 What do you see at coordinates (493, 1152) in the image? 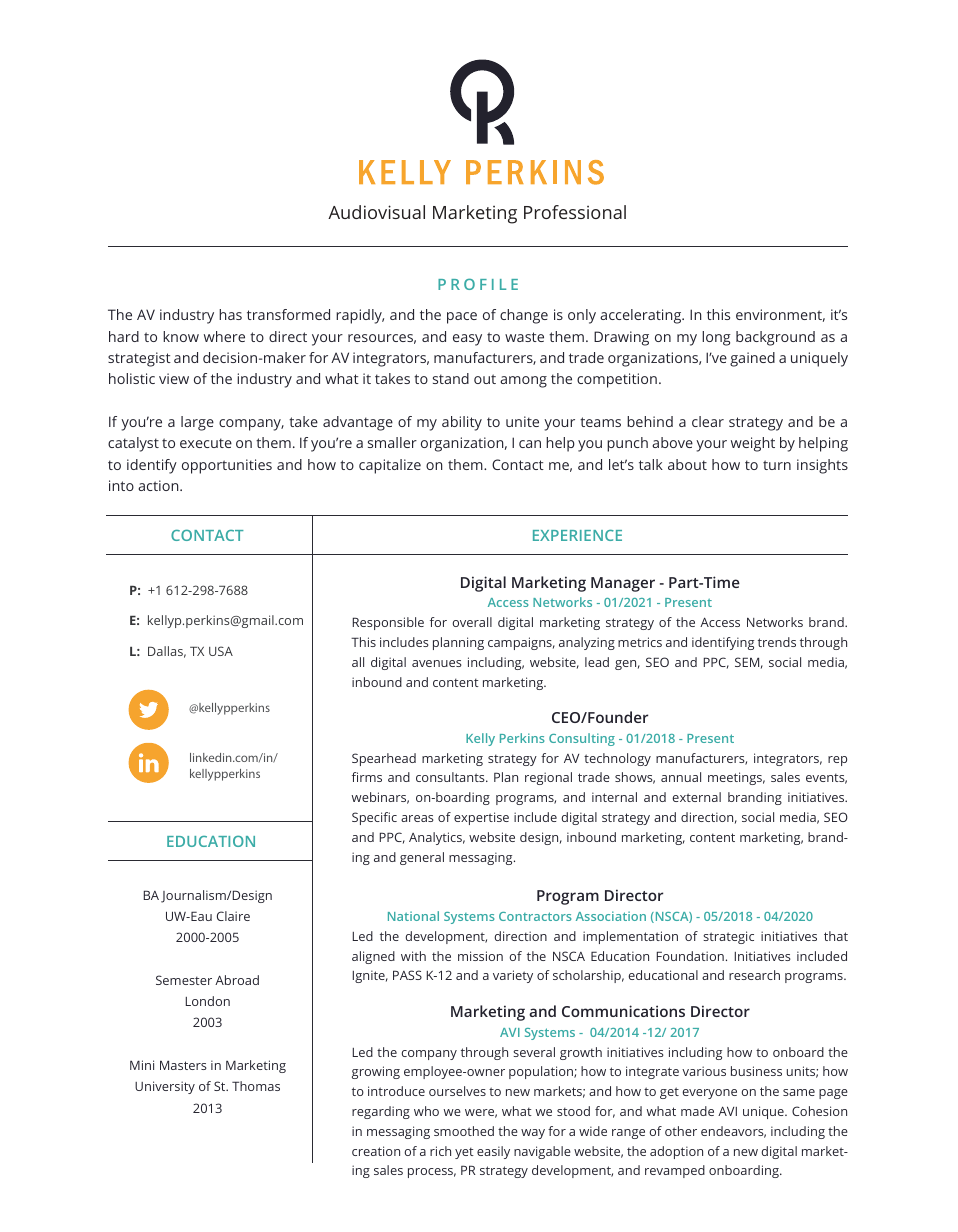
I see `easily` at bounding box center [493, 1152].
